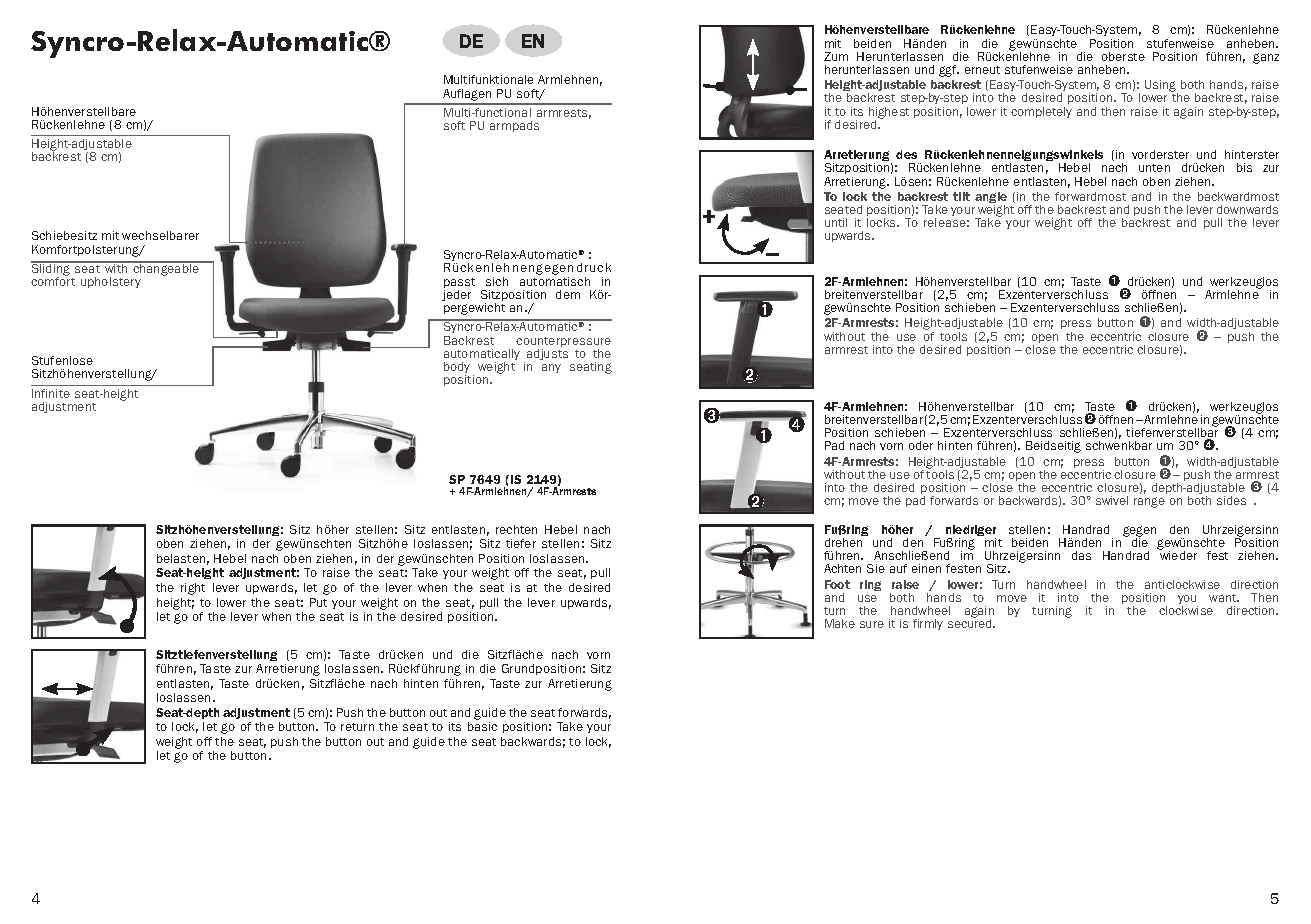 This document has width=1311, height=924. I want to click on Zum, so click(836, 56).
